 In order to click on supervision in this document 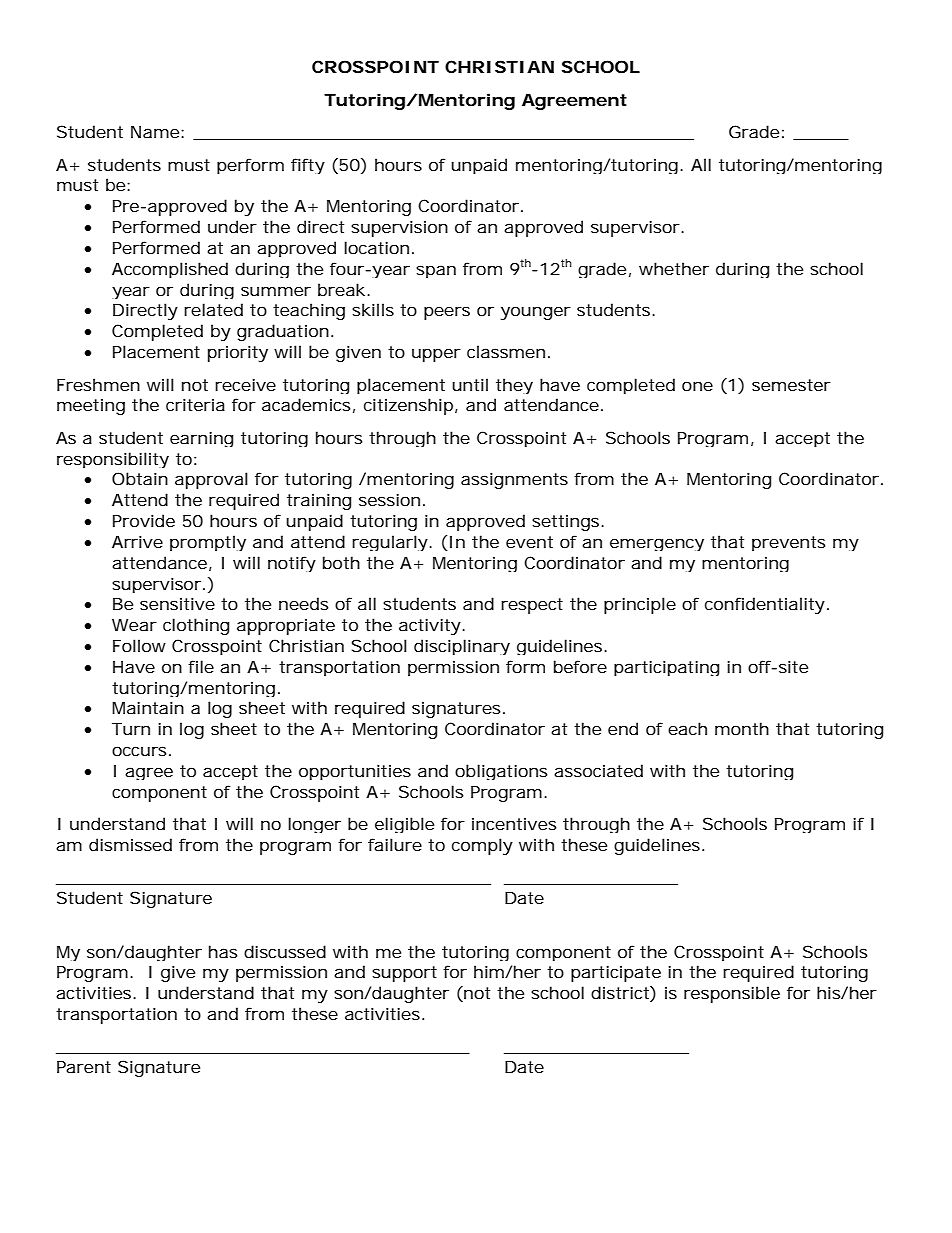, I will do `click(399, 228)`.
